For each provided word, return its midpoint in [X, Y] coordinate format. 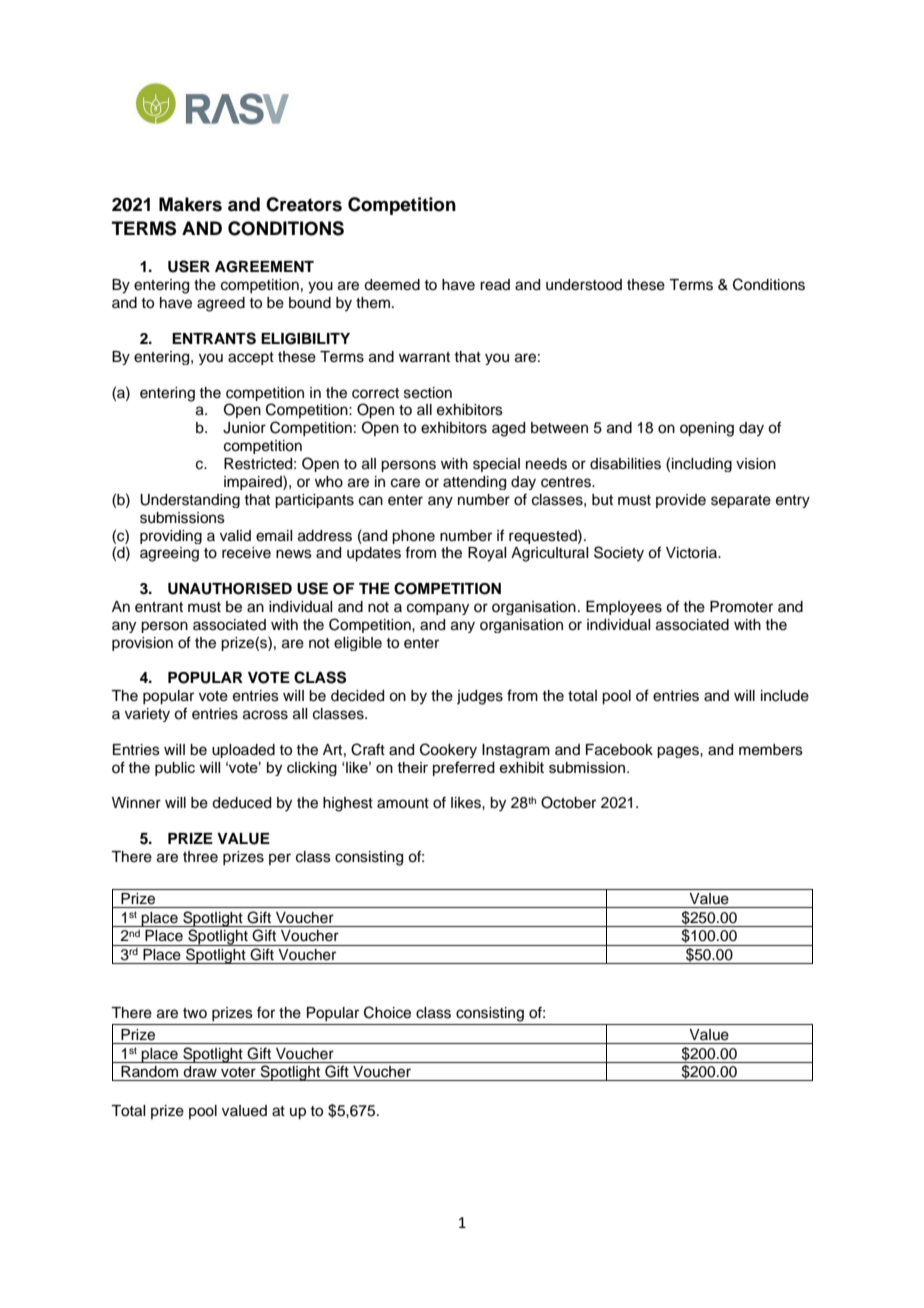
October [568, 802]
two [195, 1013]
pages [679, 752]
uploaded [243, 751]
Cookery [448, 750]
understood [584, 285]
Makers [190, 204]
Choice [387, 1012]
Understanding [190, 501]
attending [474, 483]
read [495, 285]
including [702, 465]
